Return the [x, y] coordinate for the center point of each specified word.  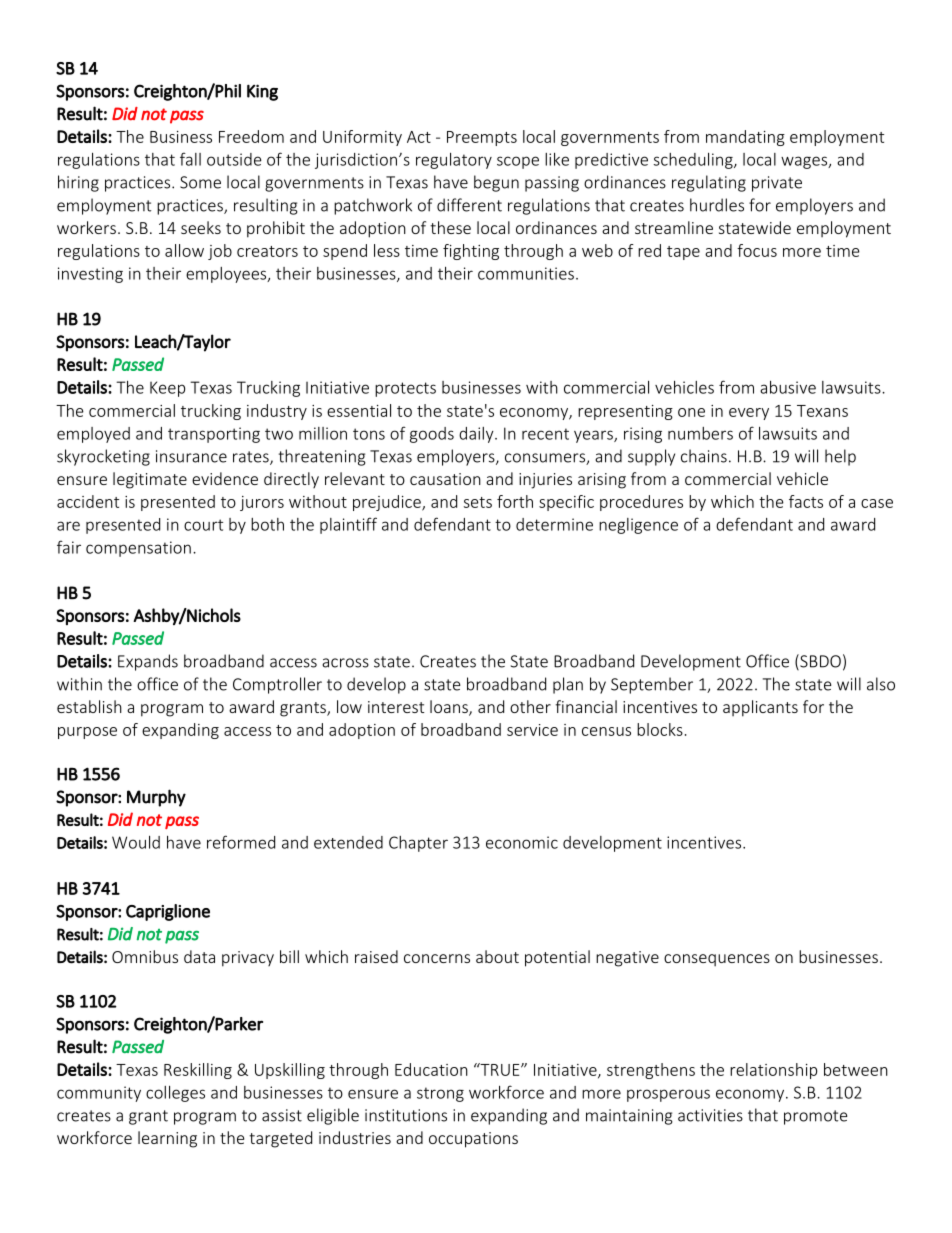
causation [445, 479]
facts [806, 501]
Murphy [156, 798]
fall [190, 159]
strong [440, 1094]
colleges [175, 1094]
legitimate [150, 480]
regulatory [454, 161]
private [777, 184]
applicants [760, 708]
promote [816, 1117]
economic [522, 842]
